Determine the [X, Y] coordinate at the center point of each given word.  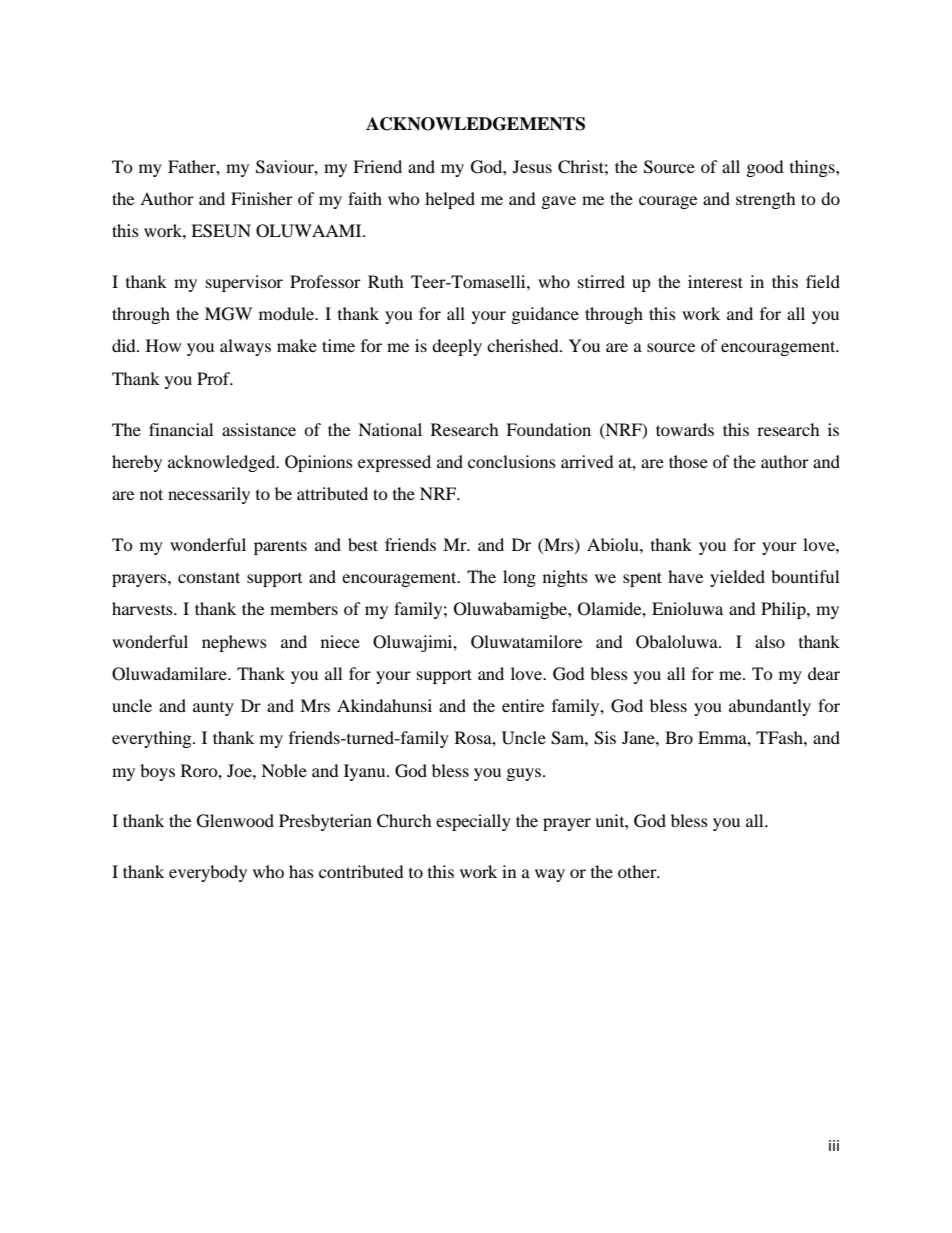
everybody [208, 873]
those [688, 461]
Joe [240, 770]
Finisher [262, 198]
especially [473, 822]
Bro [679, 737]
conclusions [512, 461]
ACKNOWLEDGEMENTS [475, 124]
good [765, 168]
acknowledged [223, 463]
